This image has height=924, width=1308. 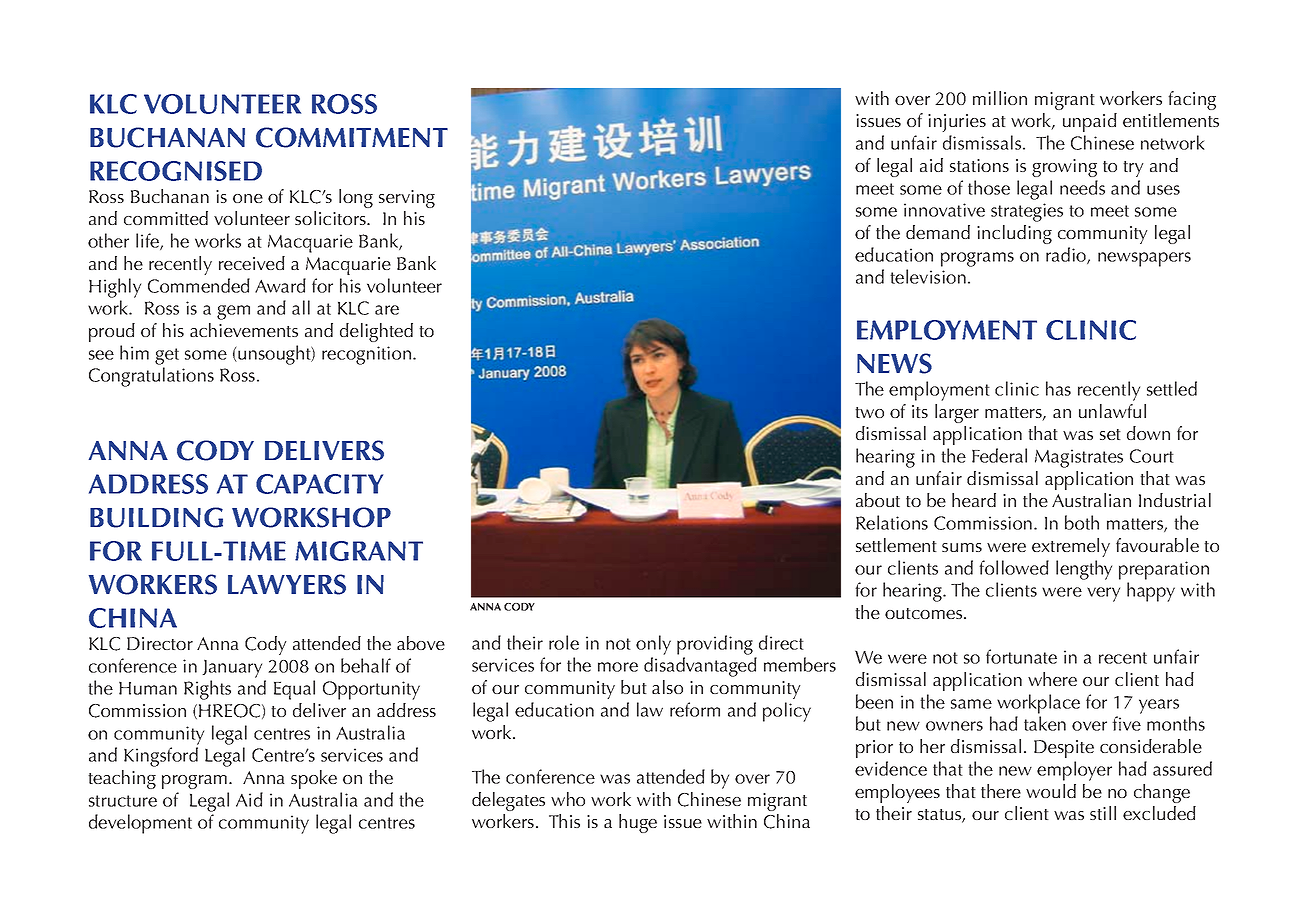 What do you see at coordinates (653, 645) in the image?
I see `only` at bounding box center [653, 645].
